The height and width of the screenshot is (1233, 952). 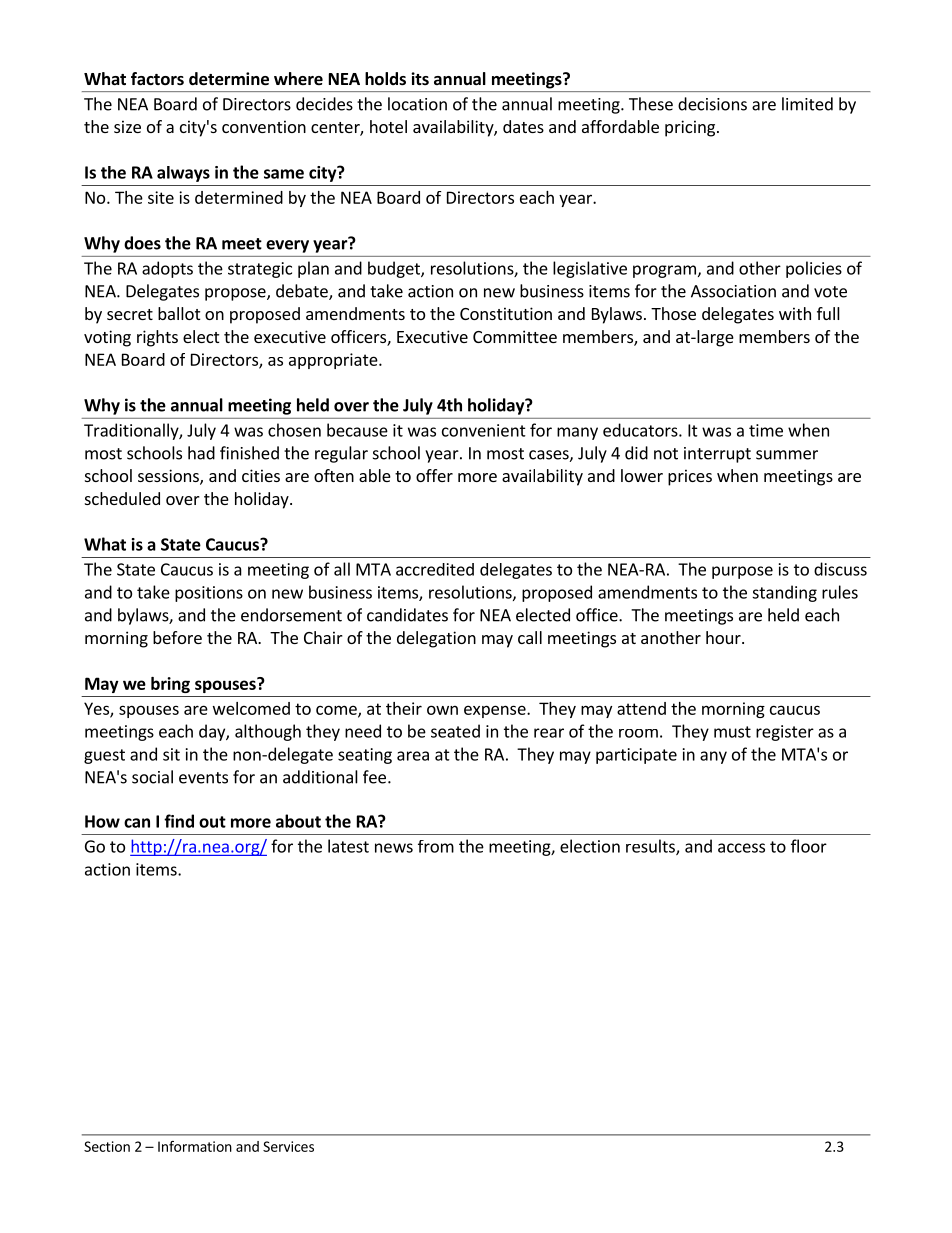 What do you see at coordinates (288, 1146) in the screenshot?
I see `Services` at bounding box center [288, 1146].
